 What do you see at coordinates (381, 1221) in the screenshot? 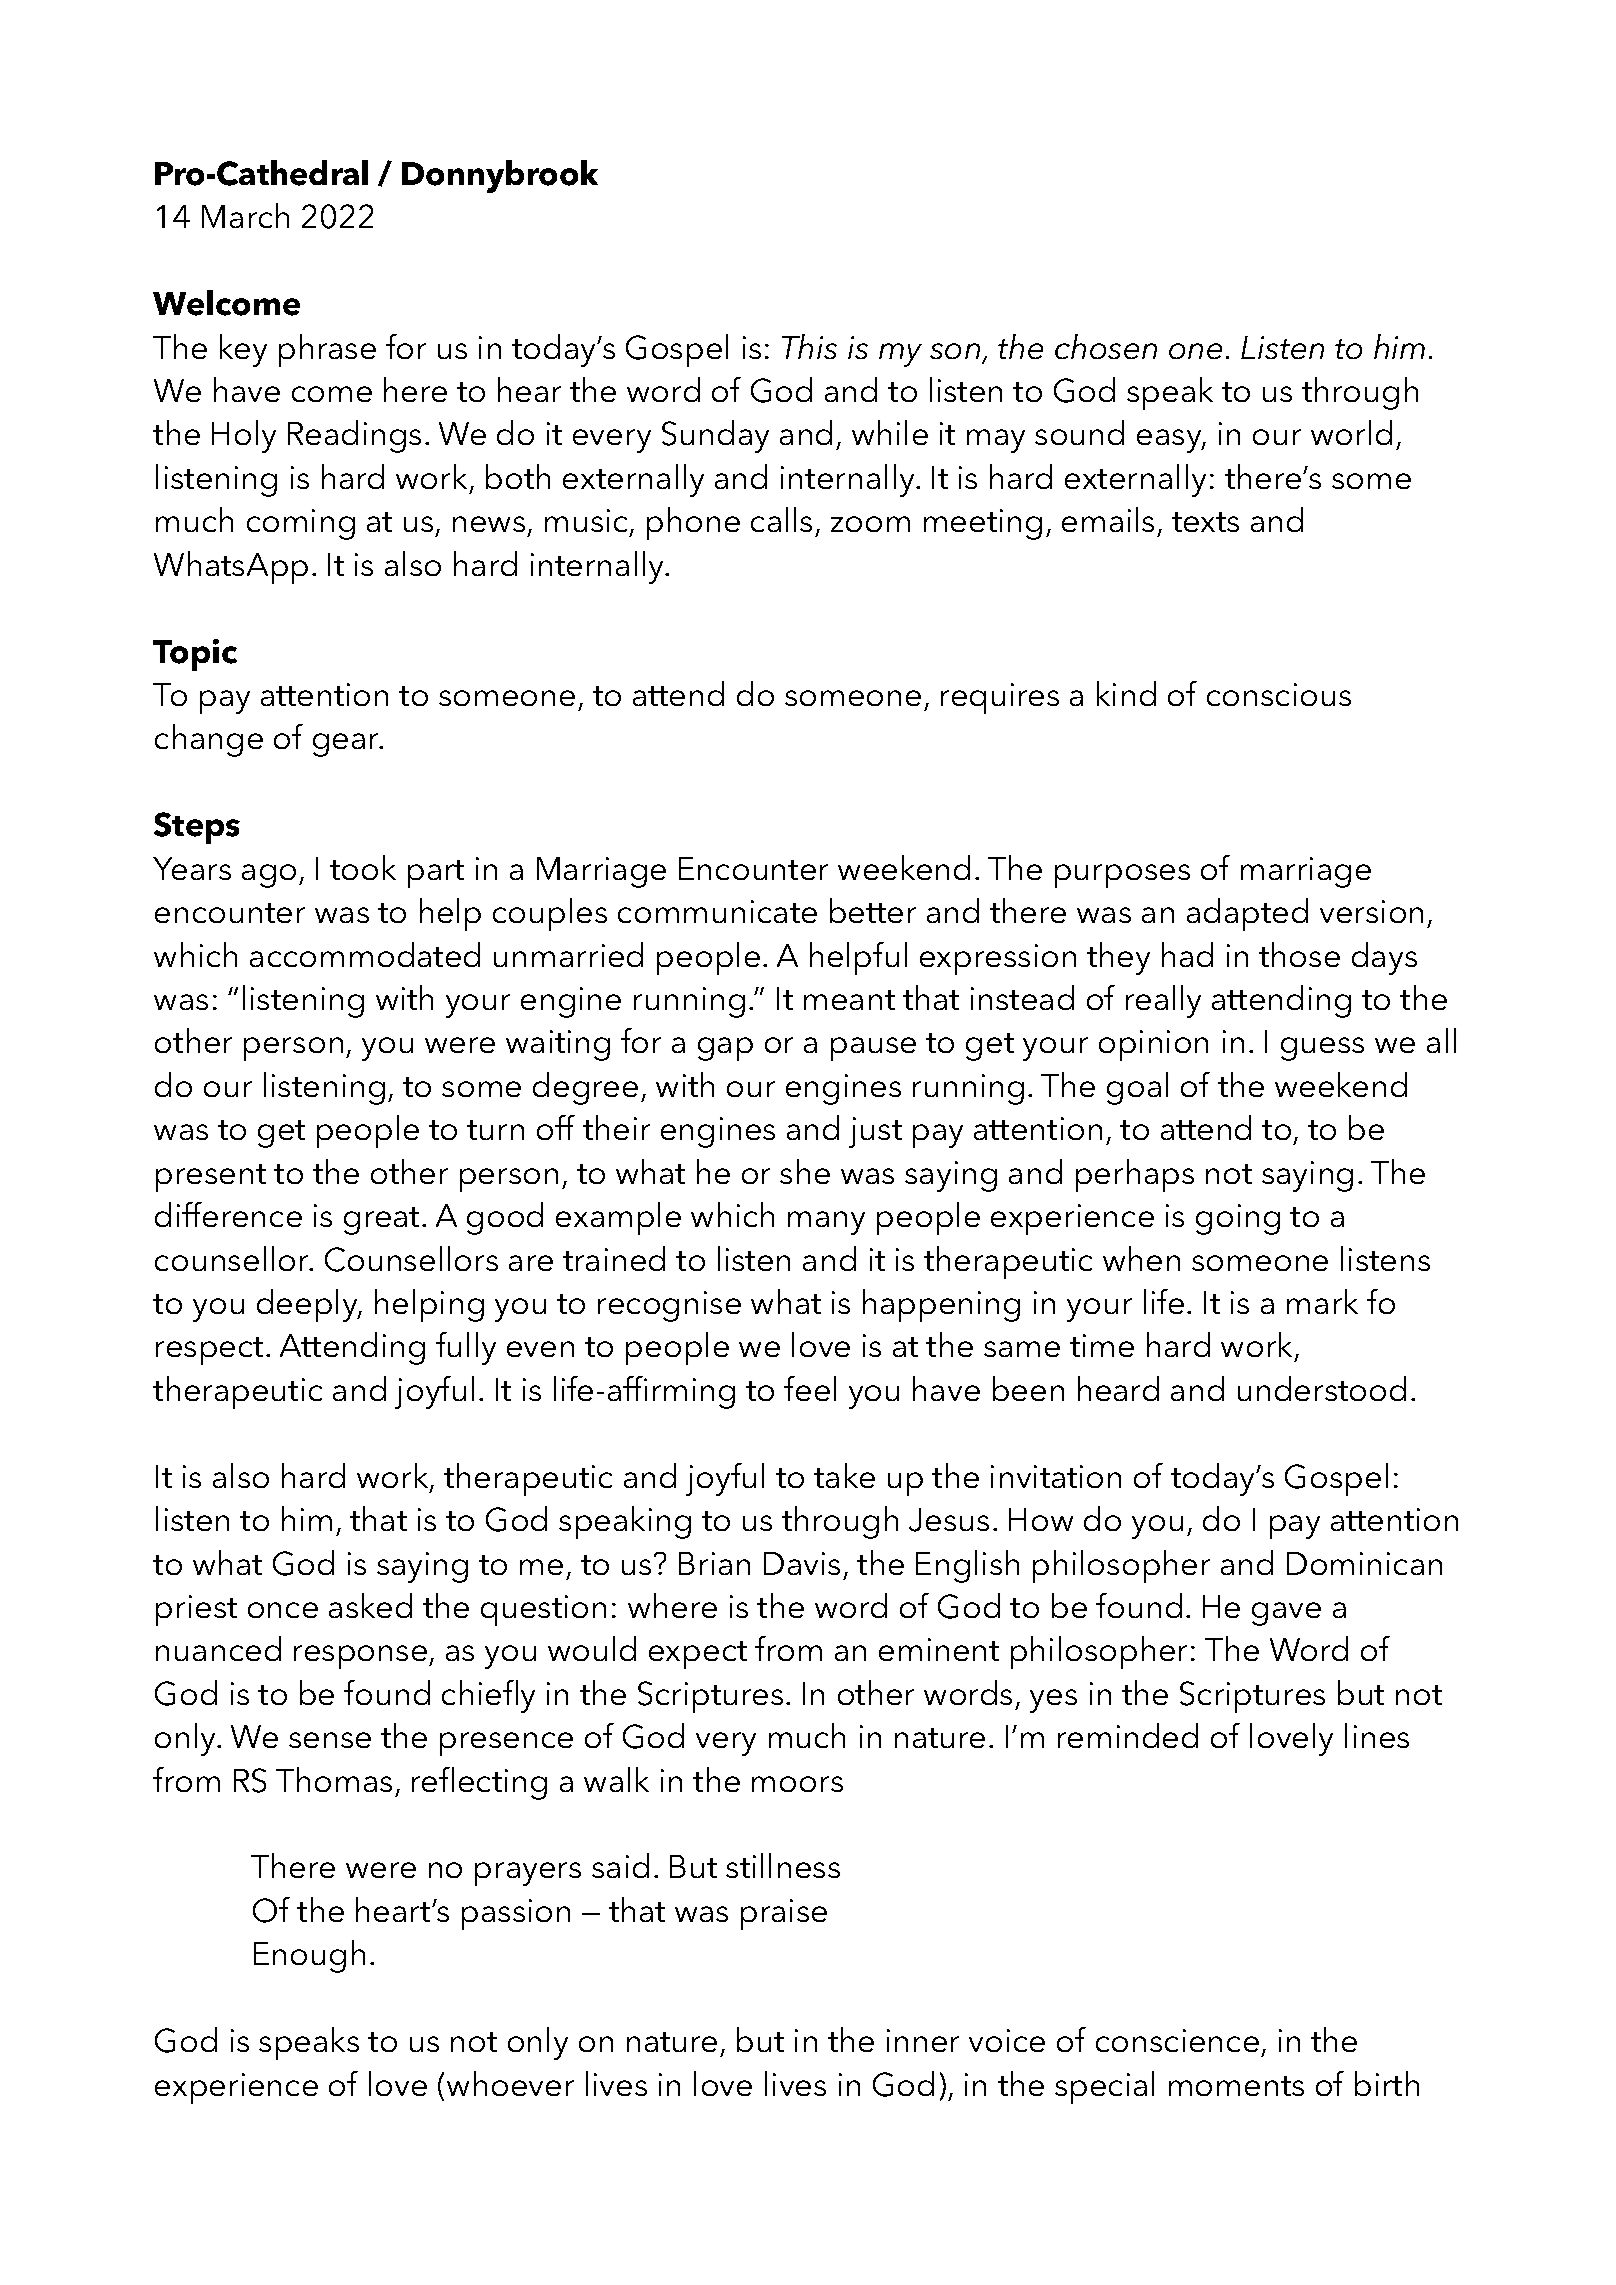
I see `great` at bounding box center [381, 1221].
